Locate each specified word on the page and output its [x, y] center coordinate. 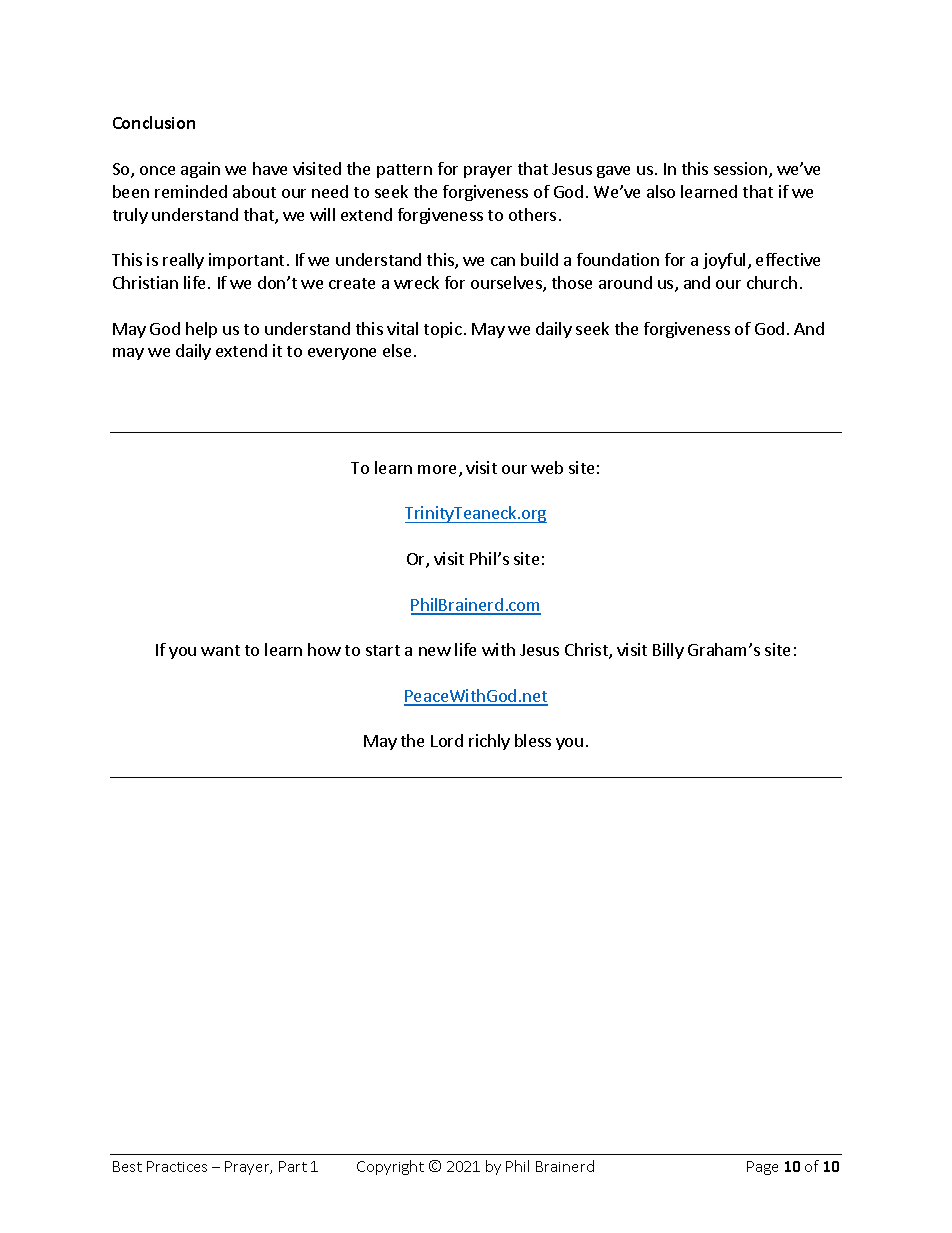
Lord [447, 740]
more [439, 471]
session [740, 168]
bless [533, 740]
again [200, 170]
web [547, 467]
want [220, 650]
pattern [404, 171]
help [201, 330]
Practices [177, 1166]
